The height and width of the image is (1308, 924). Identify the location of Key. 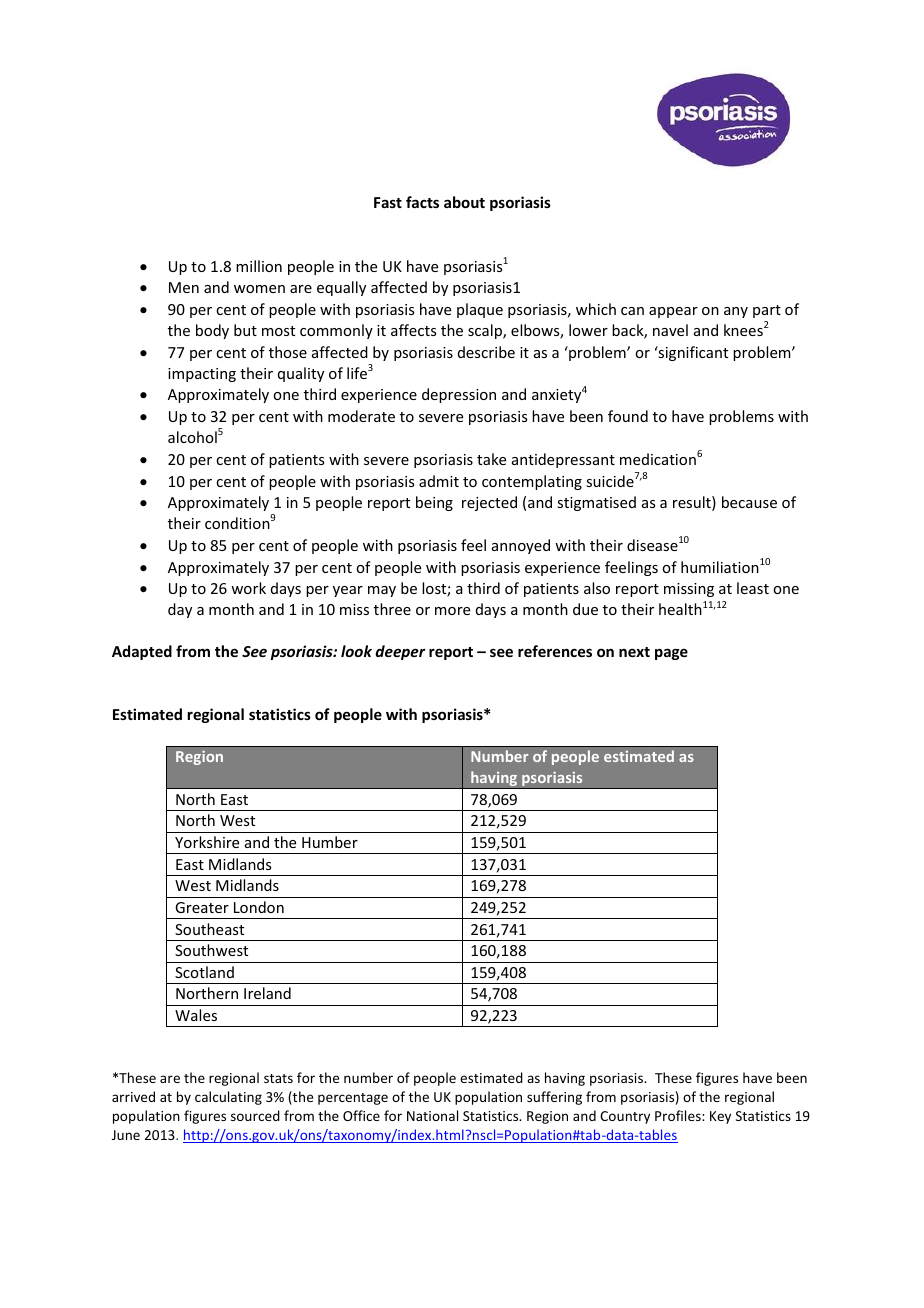
(720, 1117).
